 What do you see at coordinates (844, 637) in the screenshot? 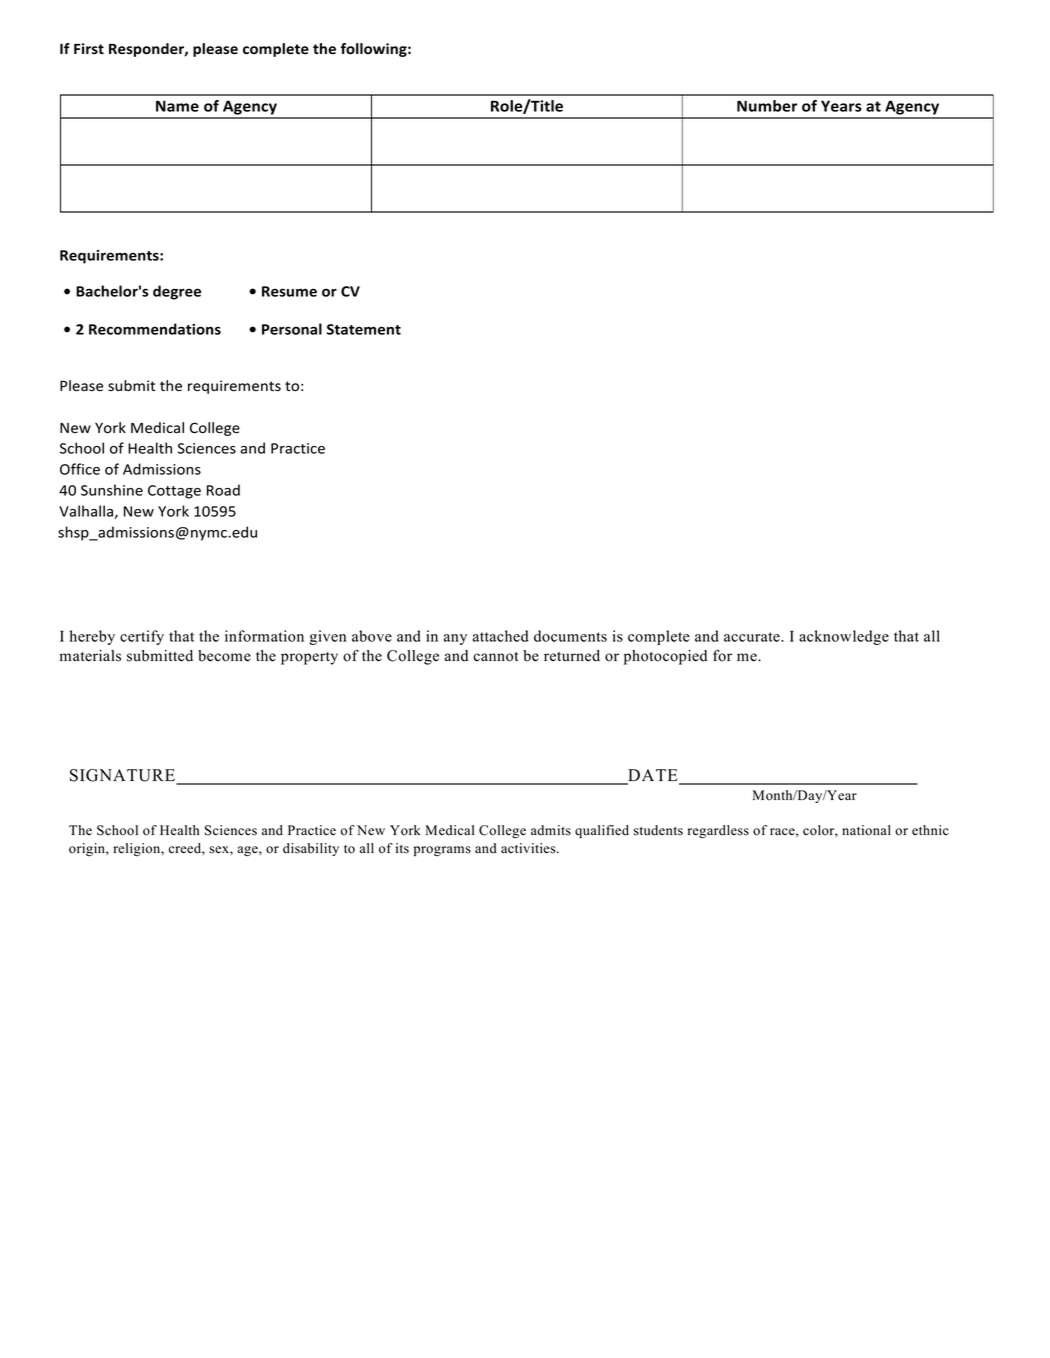
I see `acknowledge` at bounding box center [844, 637].
